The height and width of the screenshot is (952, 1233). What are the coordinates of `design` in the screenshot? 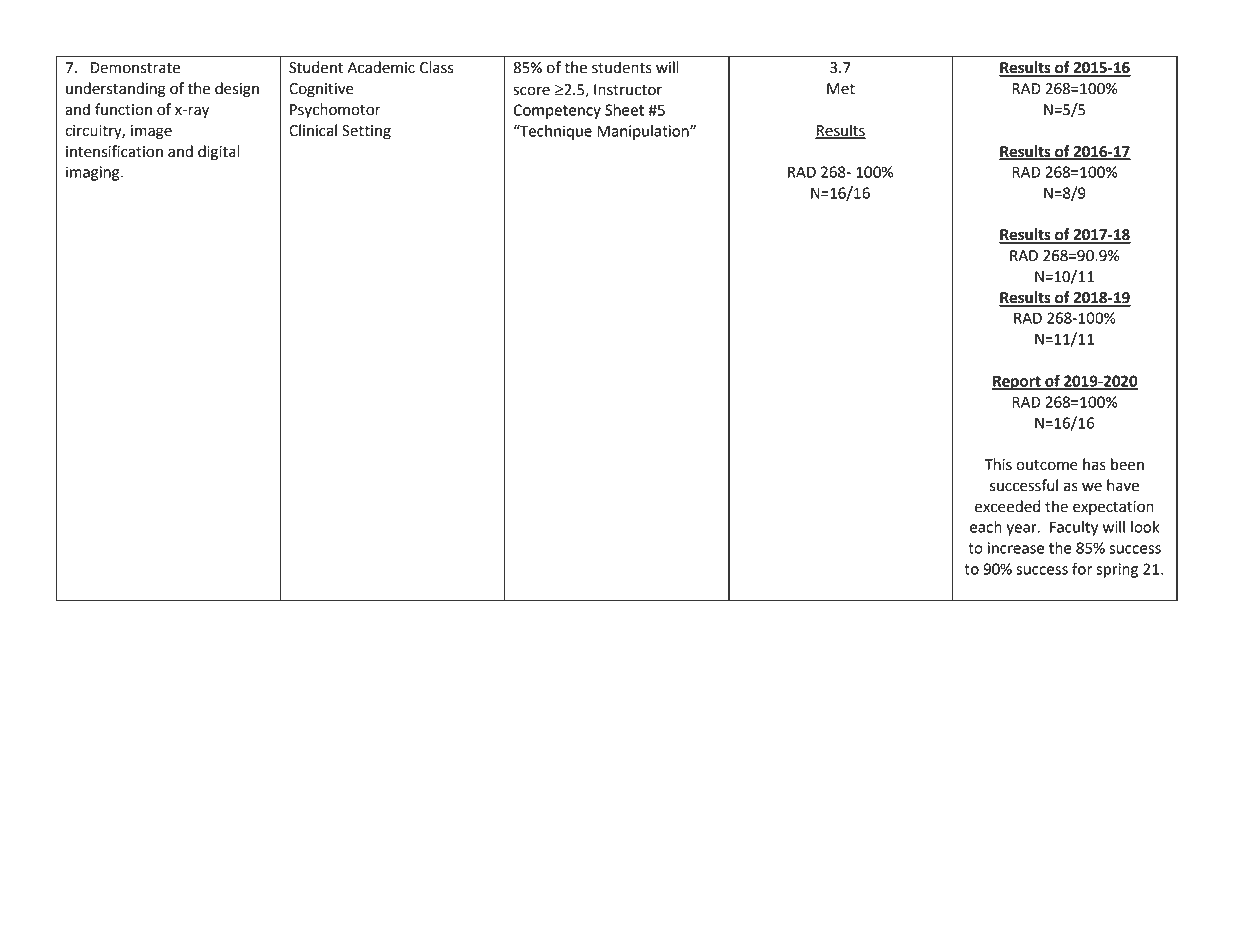 It's located at (237, 90).
